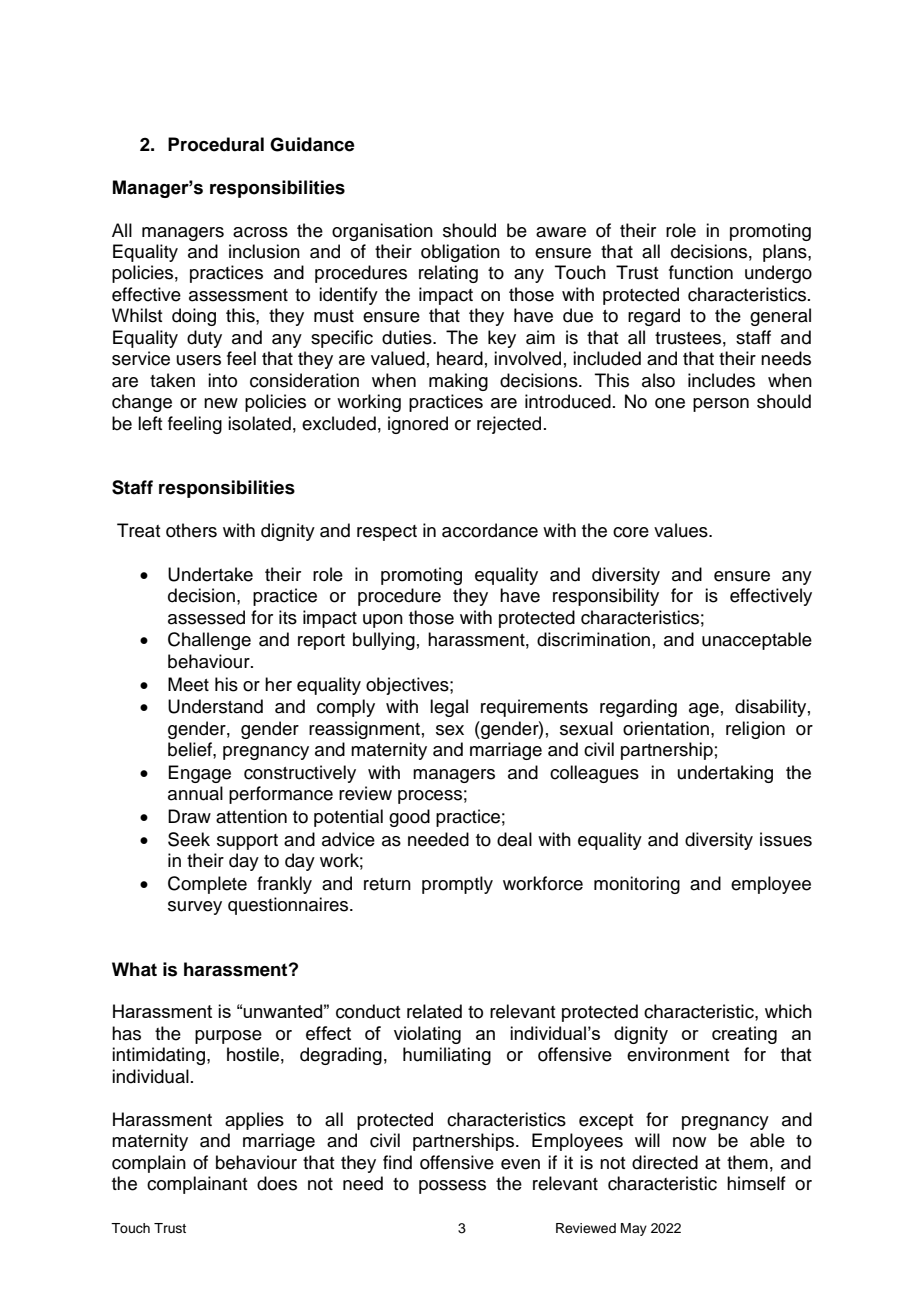 This page has width=924, height=1308. What do you see at coordinates (457, 885) in the page?
I see `promptly` at bounding box center [457, 885].
